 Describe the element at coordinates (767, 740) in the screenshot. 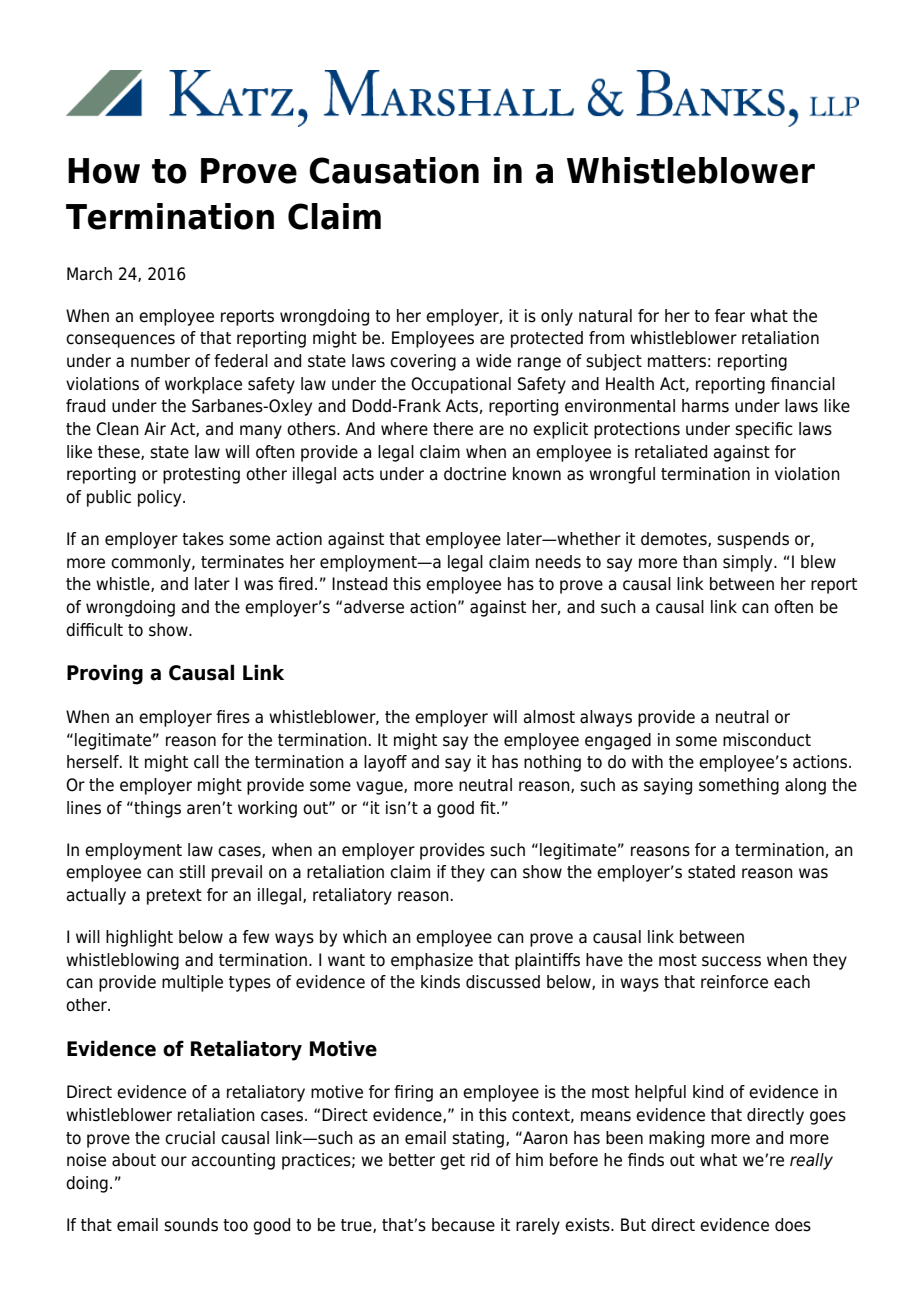

I see `misconduct` at that location.
